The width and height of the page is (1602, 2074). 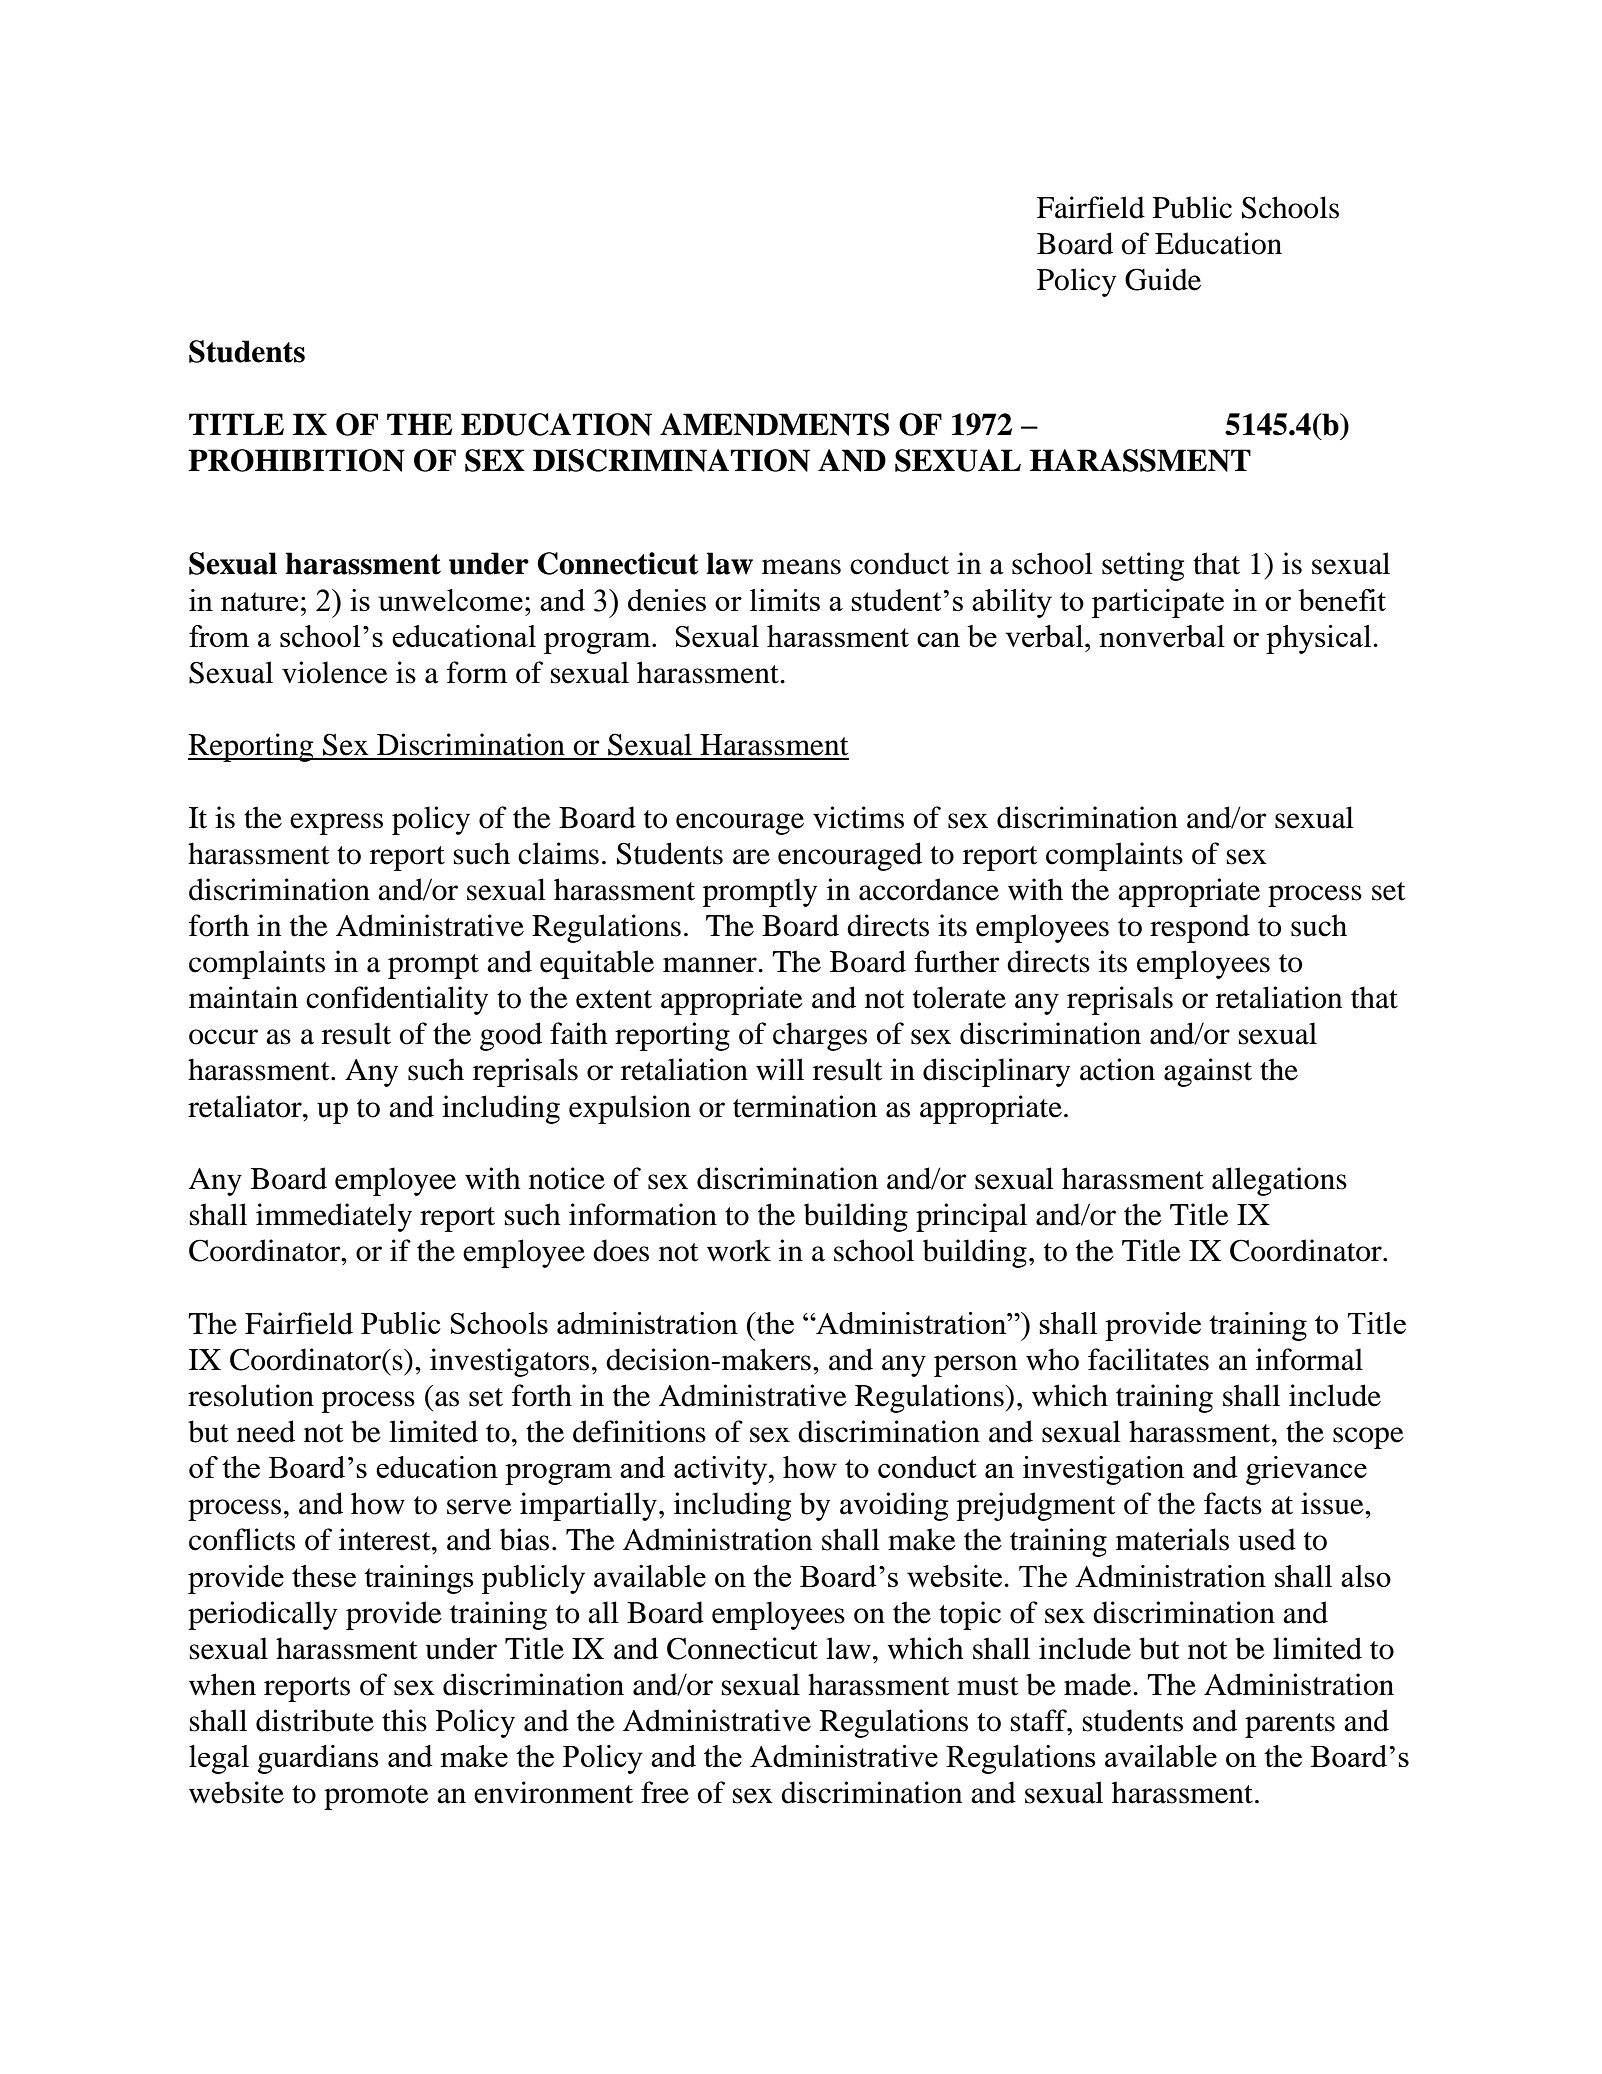 What do you see at coordinates (820, 1036) in the page?
I see `charges` at bounding box center [820, 1036].
